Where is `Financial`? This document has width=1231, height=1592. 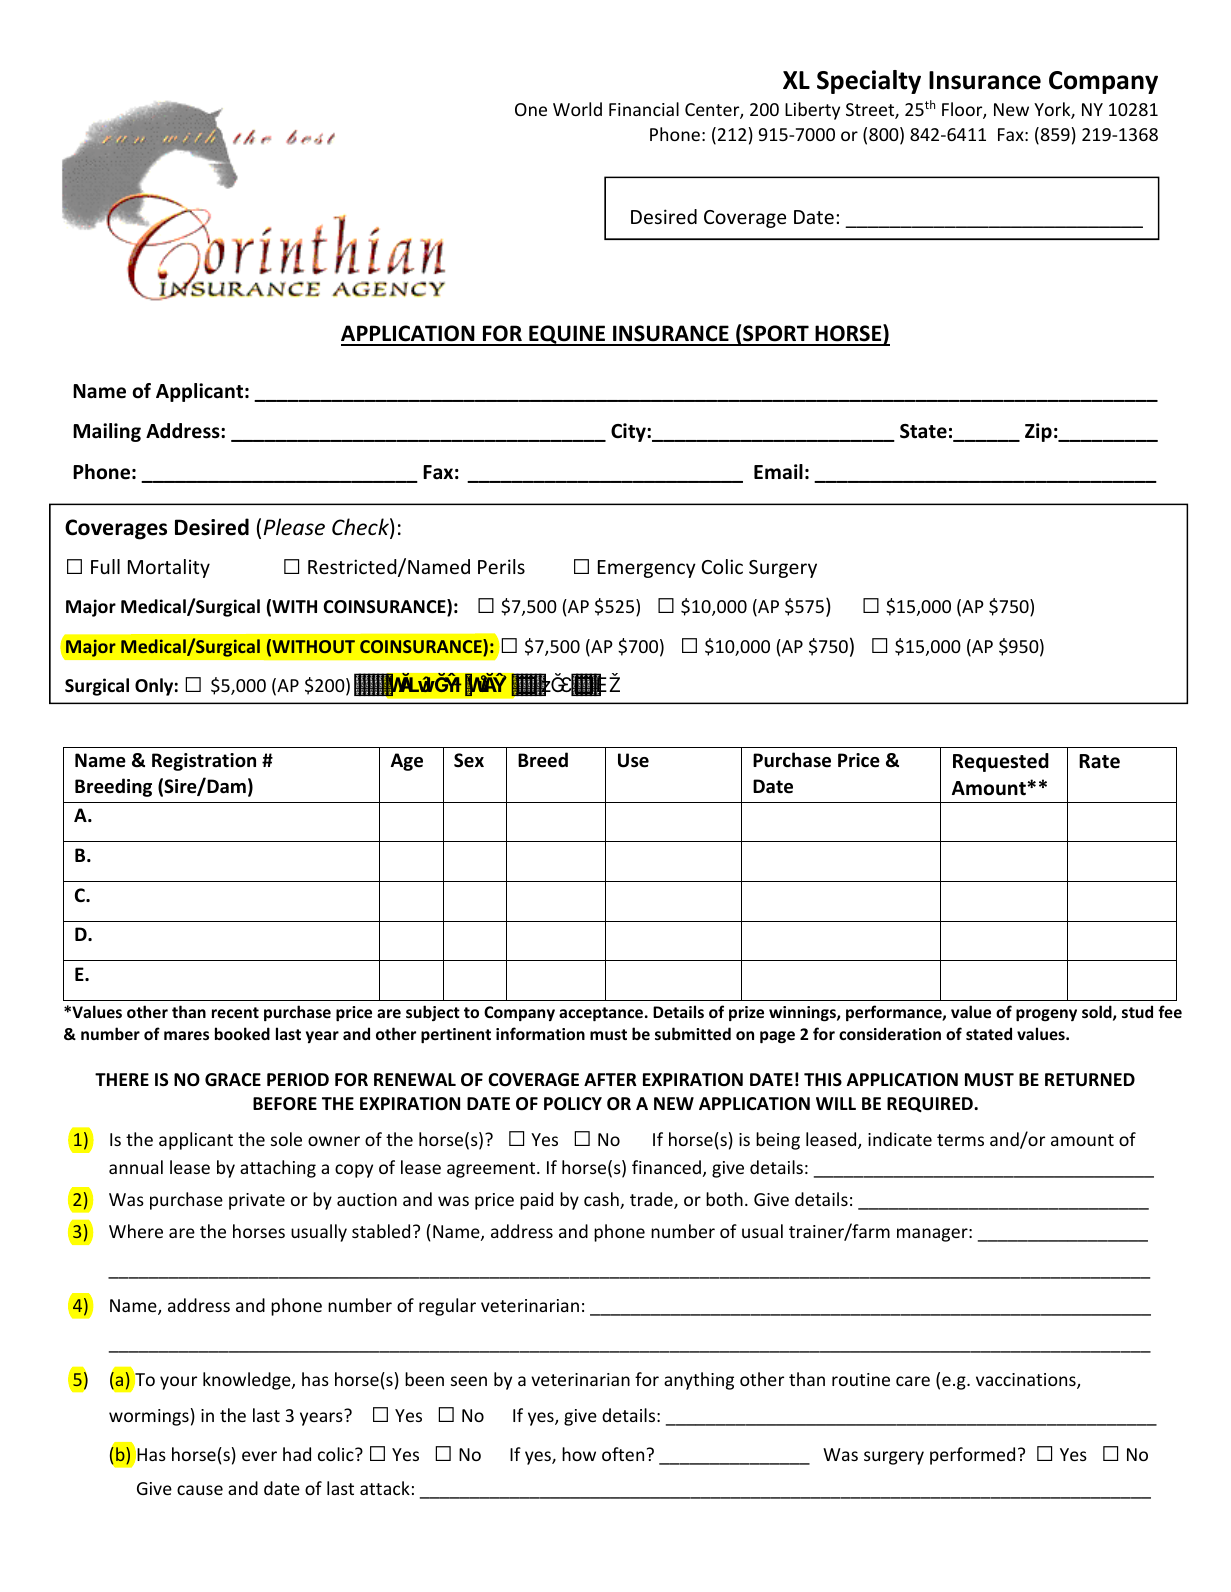
Financial is located at coordinates (644, 109).
